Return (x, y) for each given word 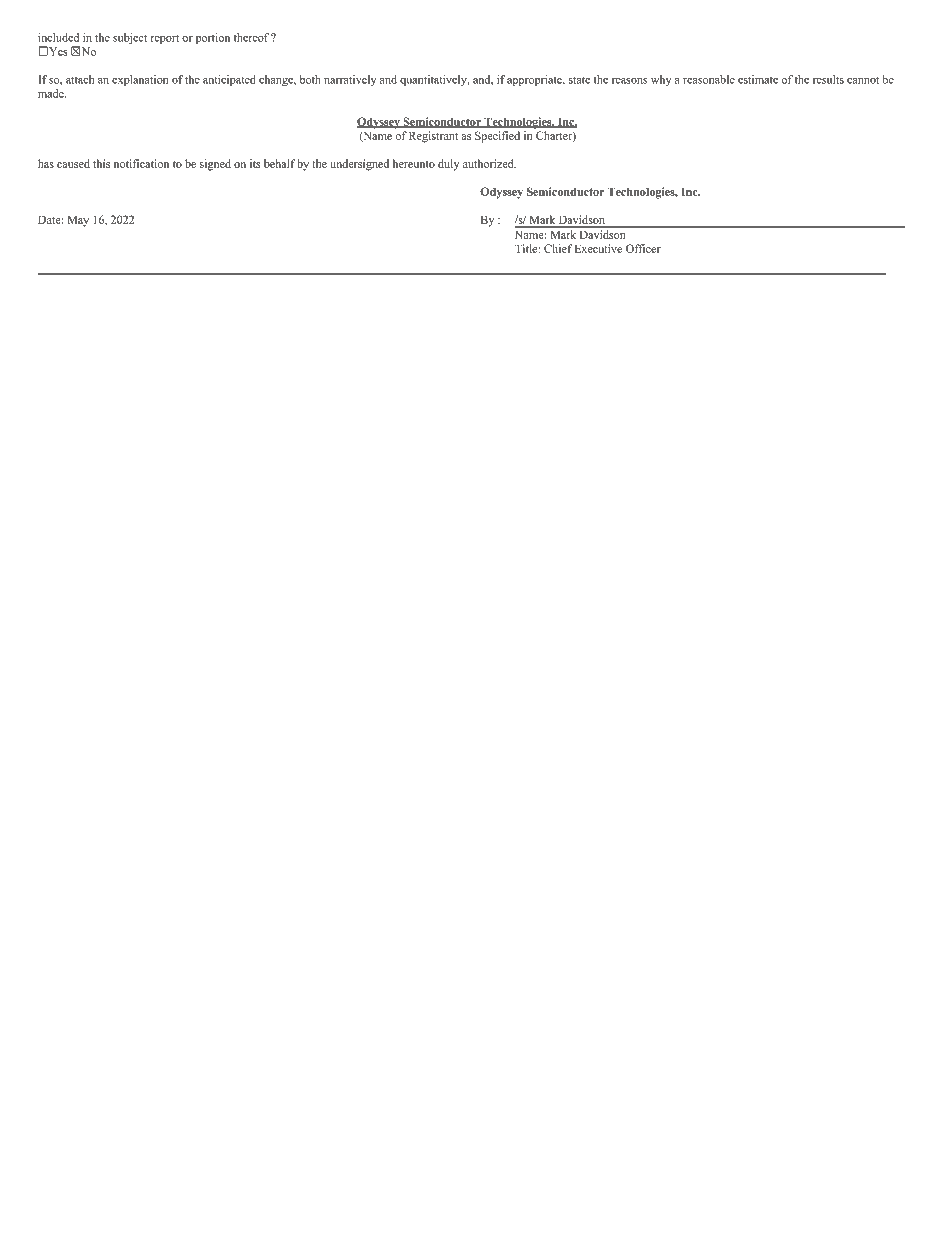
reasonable (709, 79)
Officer (643, 248)
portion (213, 38)
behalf (279, 163)
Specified (497, 137)
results (828, 79)
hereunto (414, 163)
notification (141, 163)
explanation (140, 80)
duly (448, 165)
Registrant (433, 137)
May (78, 221)
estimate (758, 79)
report (164, 39)
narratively (350, 80)
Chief (558, 248)
